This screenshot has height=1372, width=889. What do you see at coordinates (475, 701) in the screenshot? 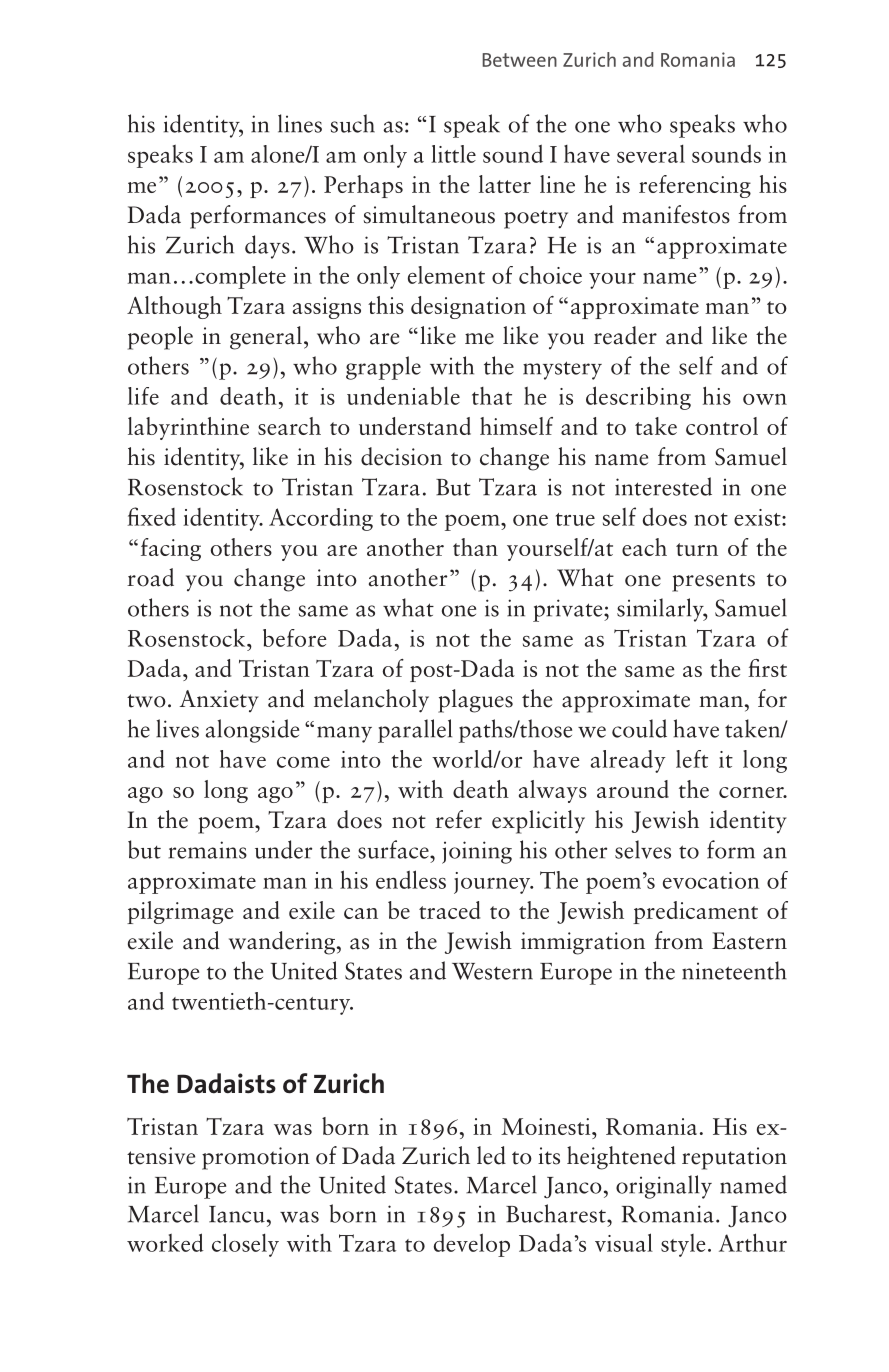
I see `plagues` at bounding box center [475, 701].
